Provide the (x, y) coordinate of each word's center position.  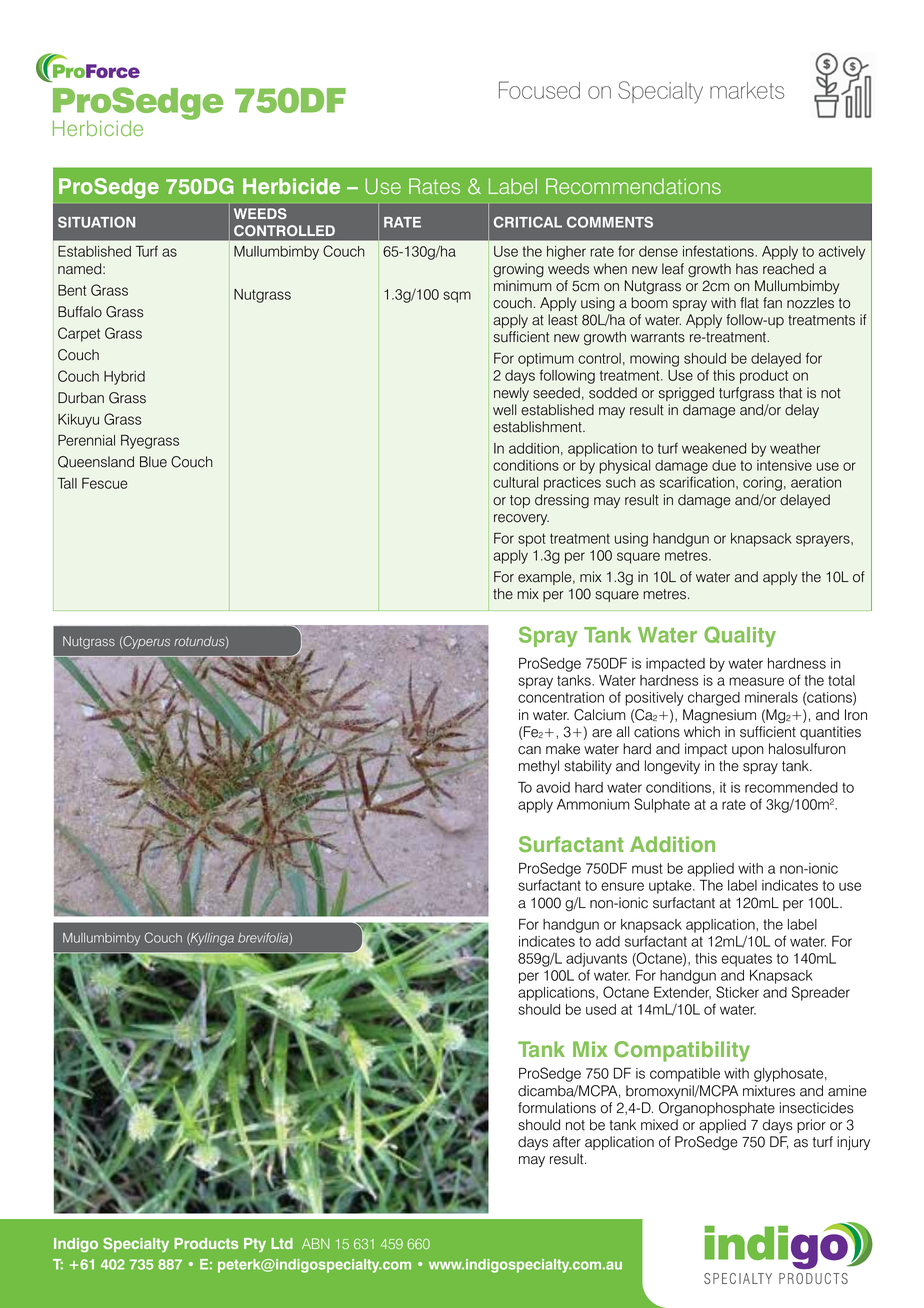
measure (756, 681)
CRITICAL (528, 222)
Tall (67, 483)
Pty (255, 1245)
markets (747, 90)
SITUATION (96, 222)
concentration (561, 697)
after (567, 1142)
